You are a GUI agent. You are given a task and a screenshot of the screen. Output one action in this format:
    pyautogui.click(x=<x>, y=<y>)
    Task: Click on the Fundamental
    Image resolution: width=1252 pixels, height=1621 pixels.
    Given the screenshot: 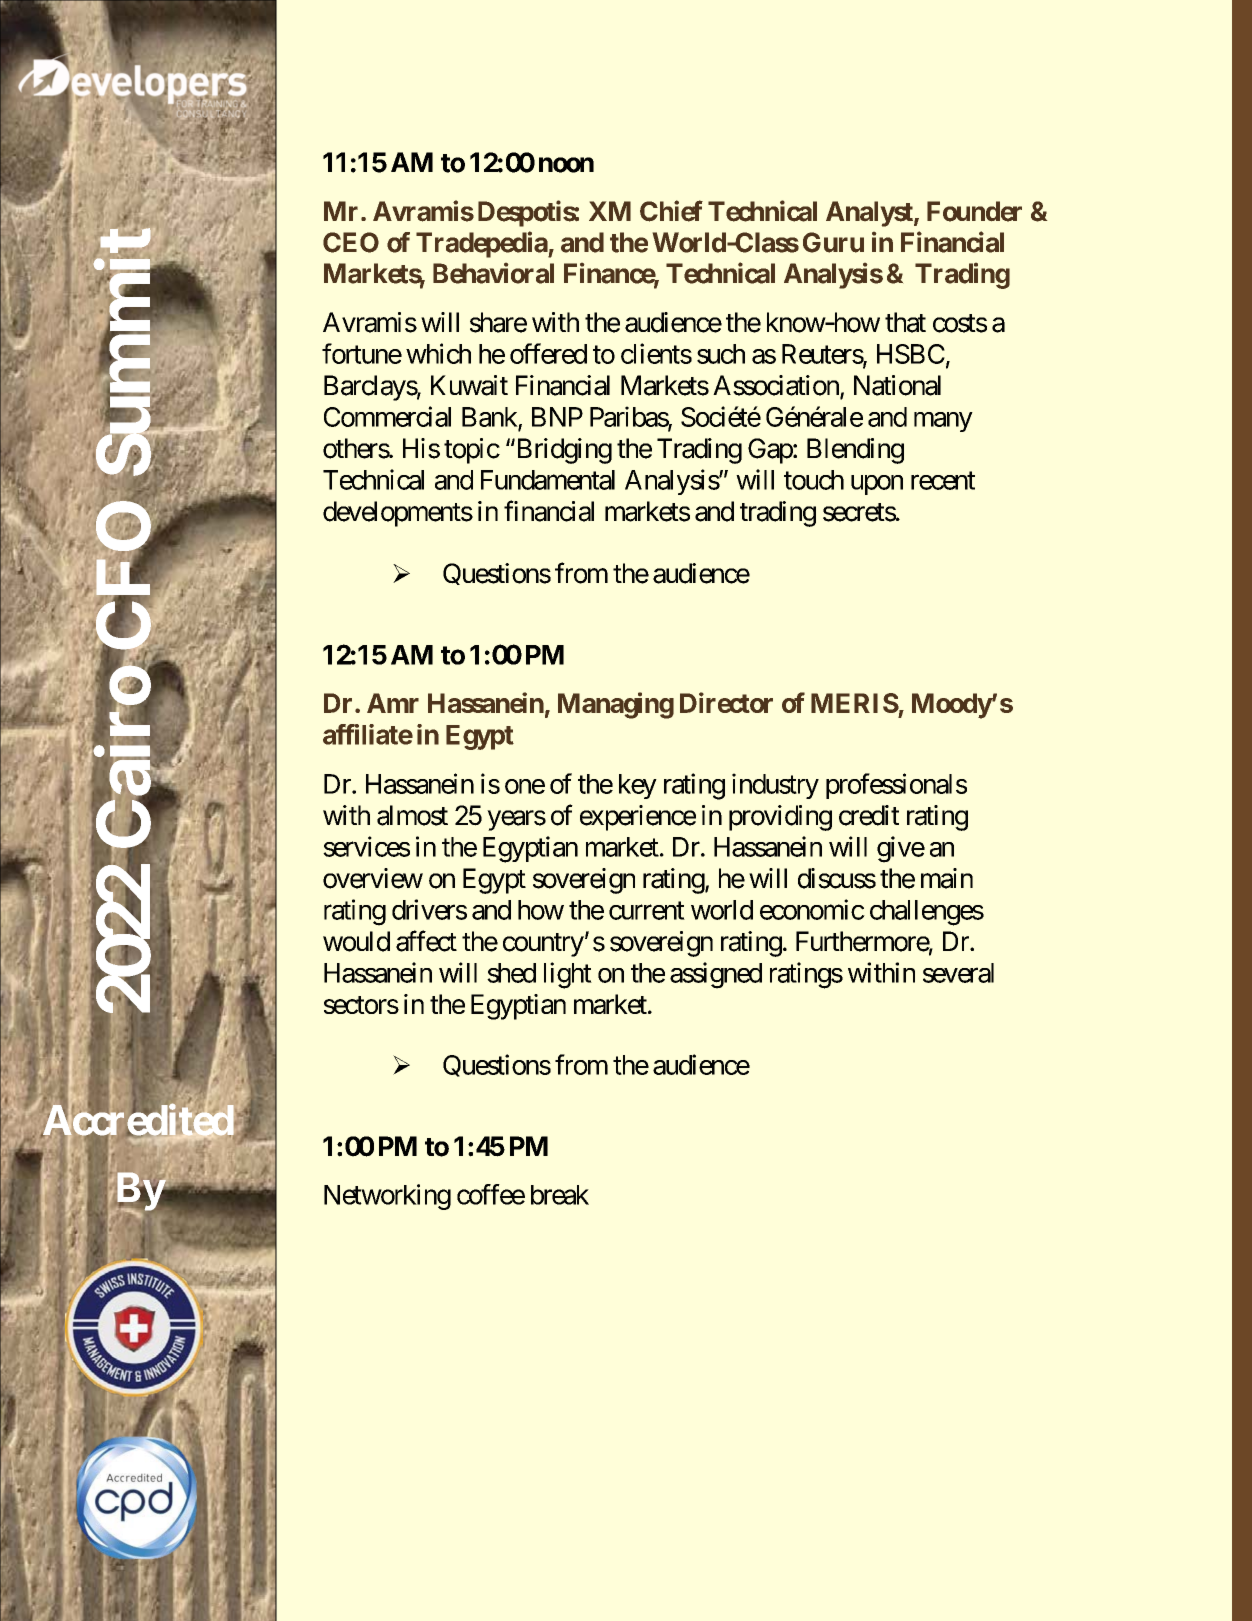 What is the action you would take?
    pyautogui.click(x=548, y=480)
